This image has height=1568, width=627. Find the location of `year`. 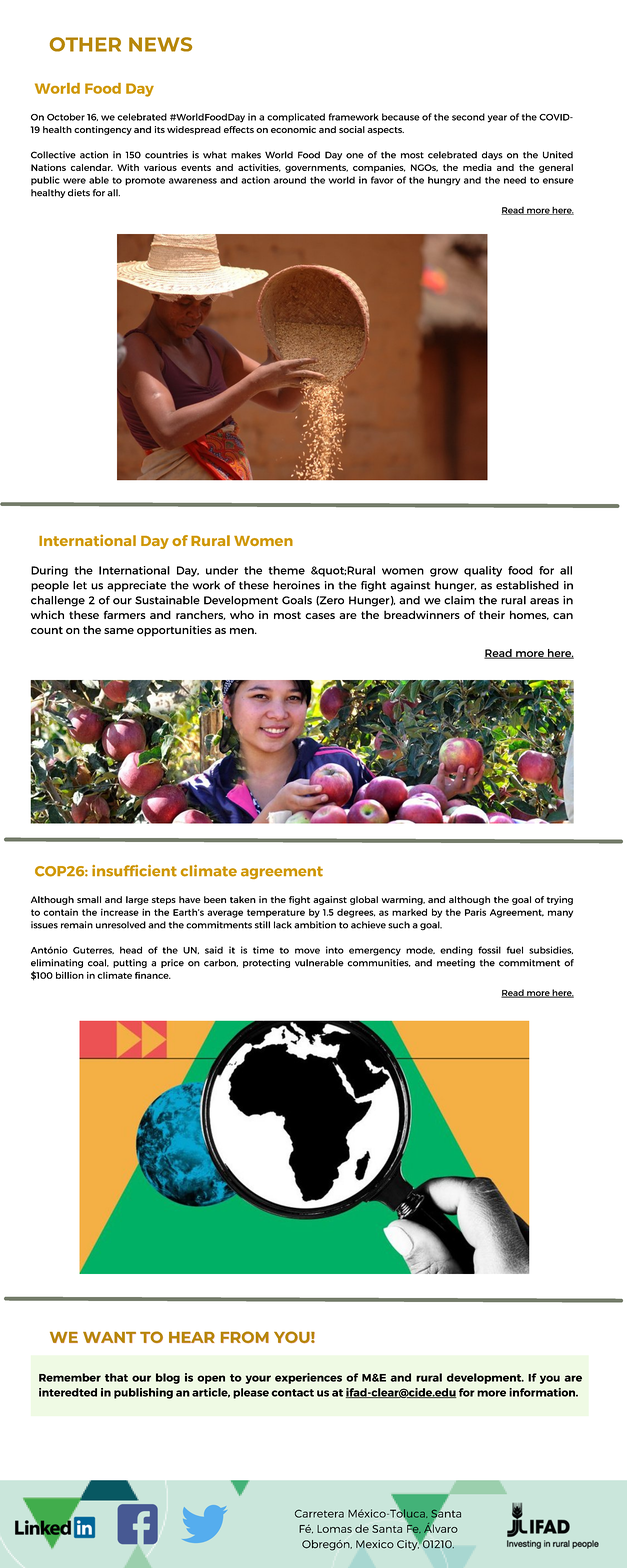

year is located at coordinates (497, 119).
